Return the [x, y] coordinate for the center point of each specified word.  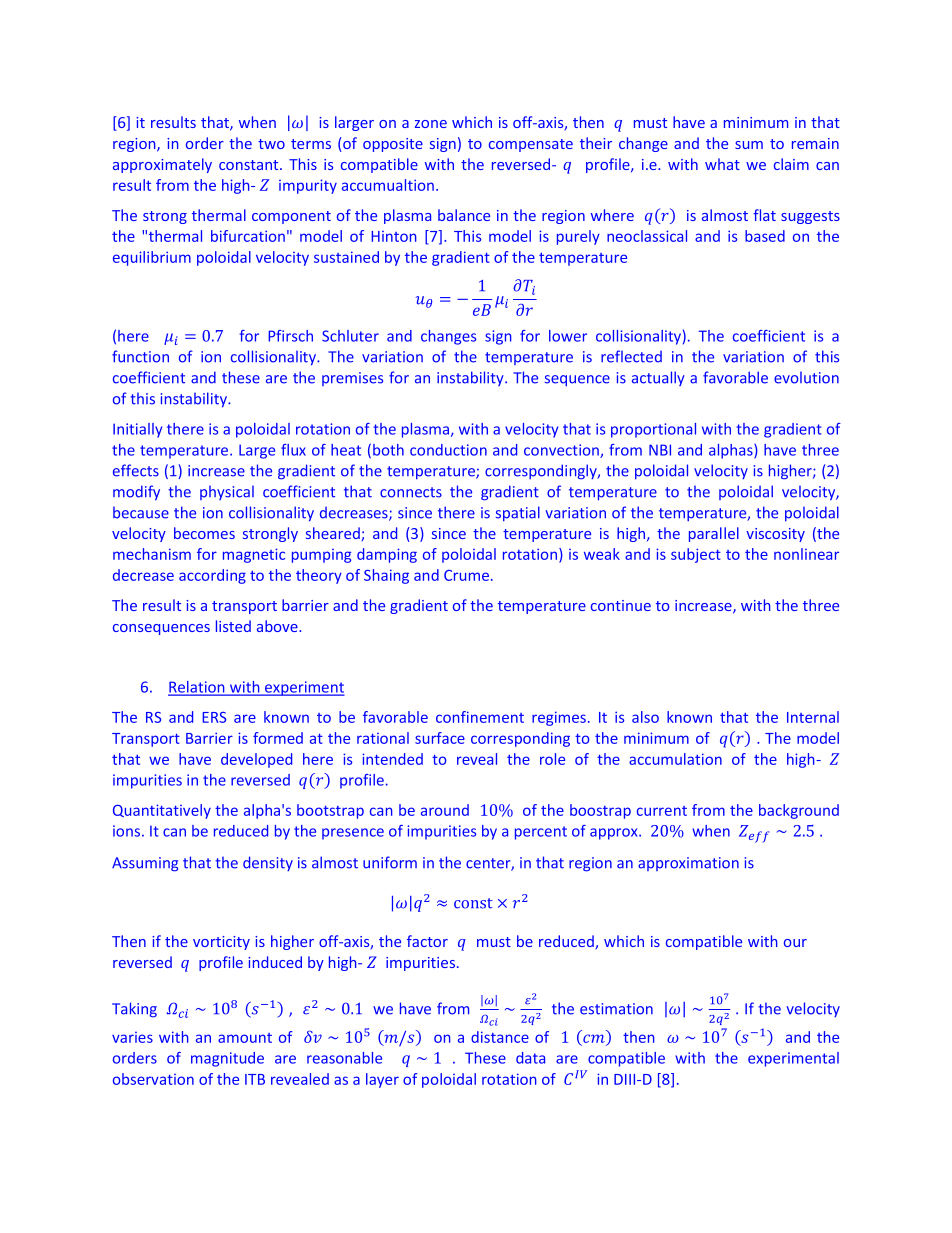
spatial [518, 513]
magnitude [227, 1059]
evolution [806, 377]
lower [568, 336]
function [140, 356]
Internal [813, 717]
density [268, 863]
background [799, 811]
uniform [390, 862]
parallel [714, 534]
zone [431, 124]
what [722, 164]
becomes [204, 533]
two [271, 144]
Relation [197, 688]
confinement [480, 717]
